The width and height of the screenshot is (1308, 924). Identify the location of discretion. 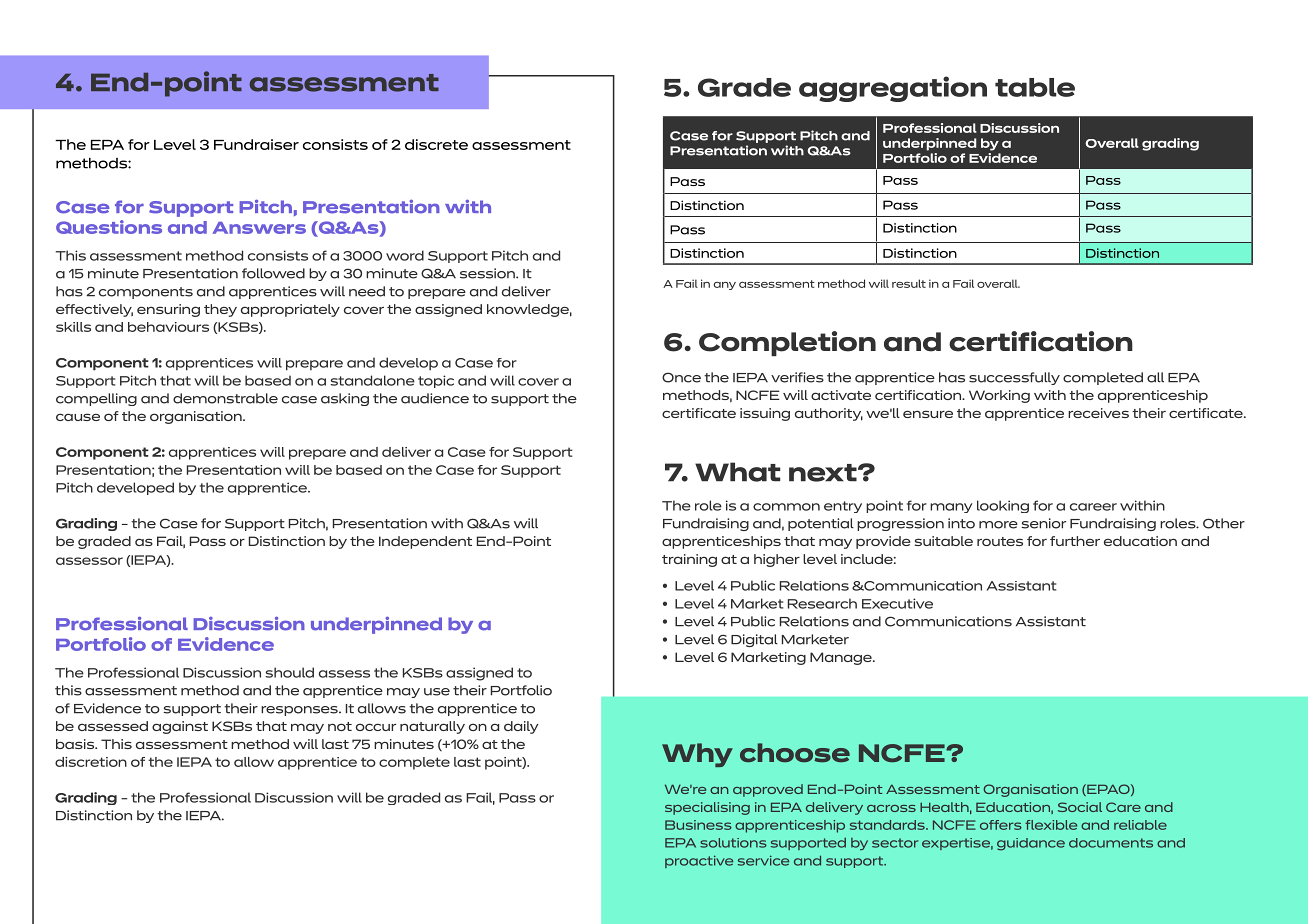
(91, 762).
